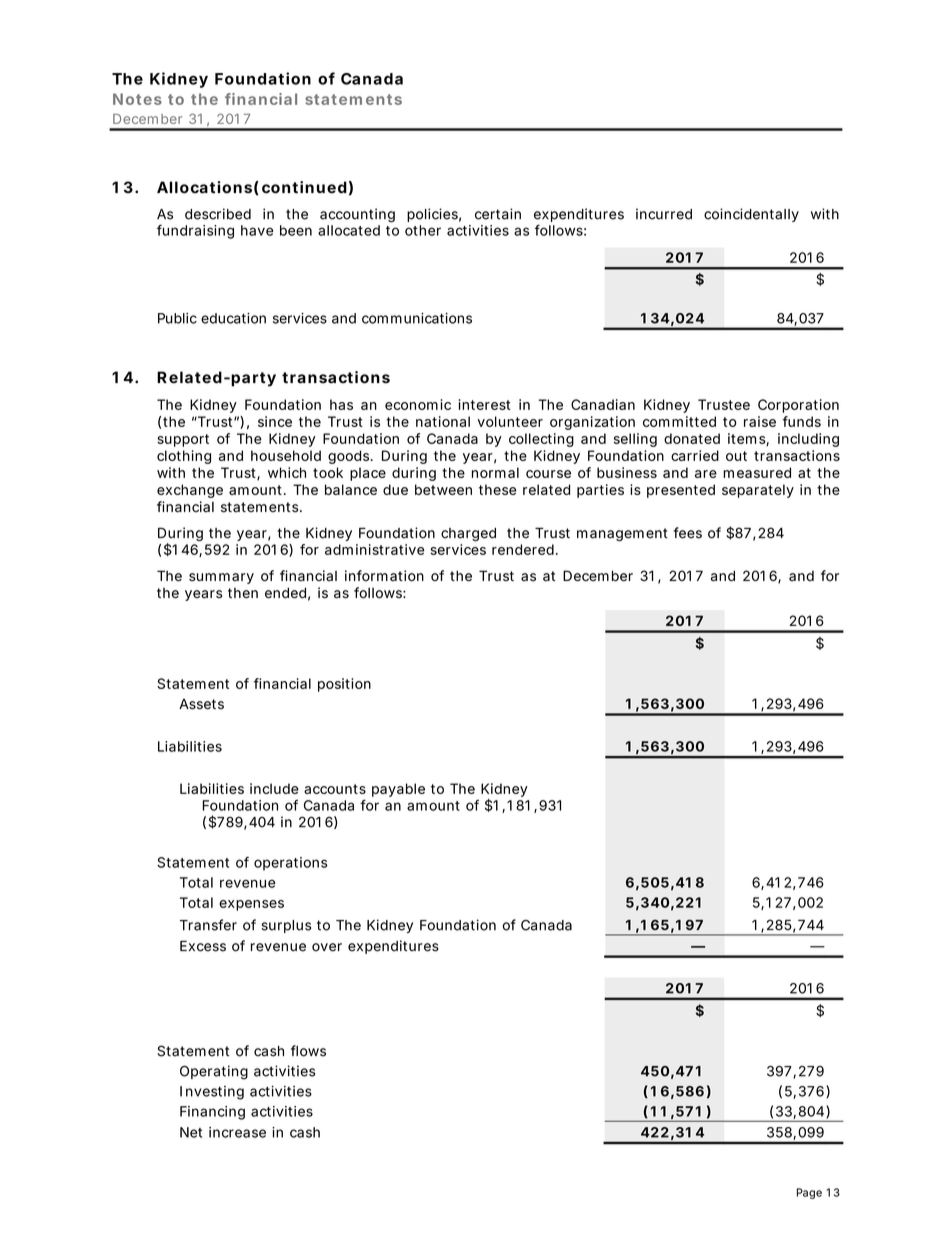 The width and height of the screenshot is (952, 1233). Describe the element at coordinates (809, 1193) in the screenshot. I see `Page` at that location.
